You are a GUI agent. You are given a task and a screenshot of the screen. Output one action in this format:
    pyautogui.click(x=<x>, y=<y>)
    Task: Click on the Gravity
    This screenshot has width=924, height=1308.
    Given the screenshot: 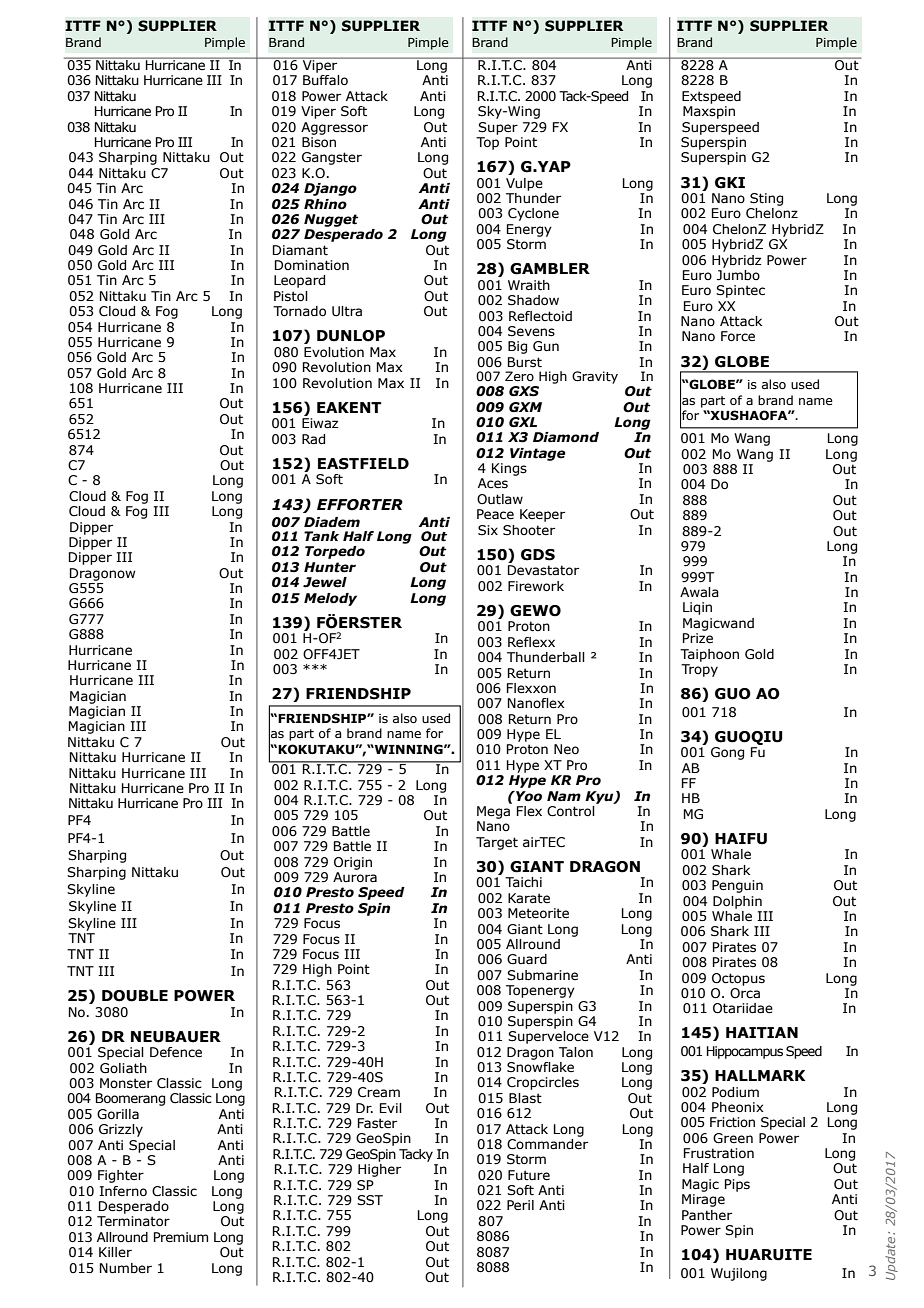 What is the action you would take?
    pyautogui.click(x=595, y=377)
